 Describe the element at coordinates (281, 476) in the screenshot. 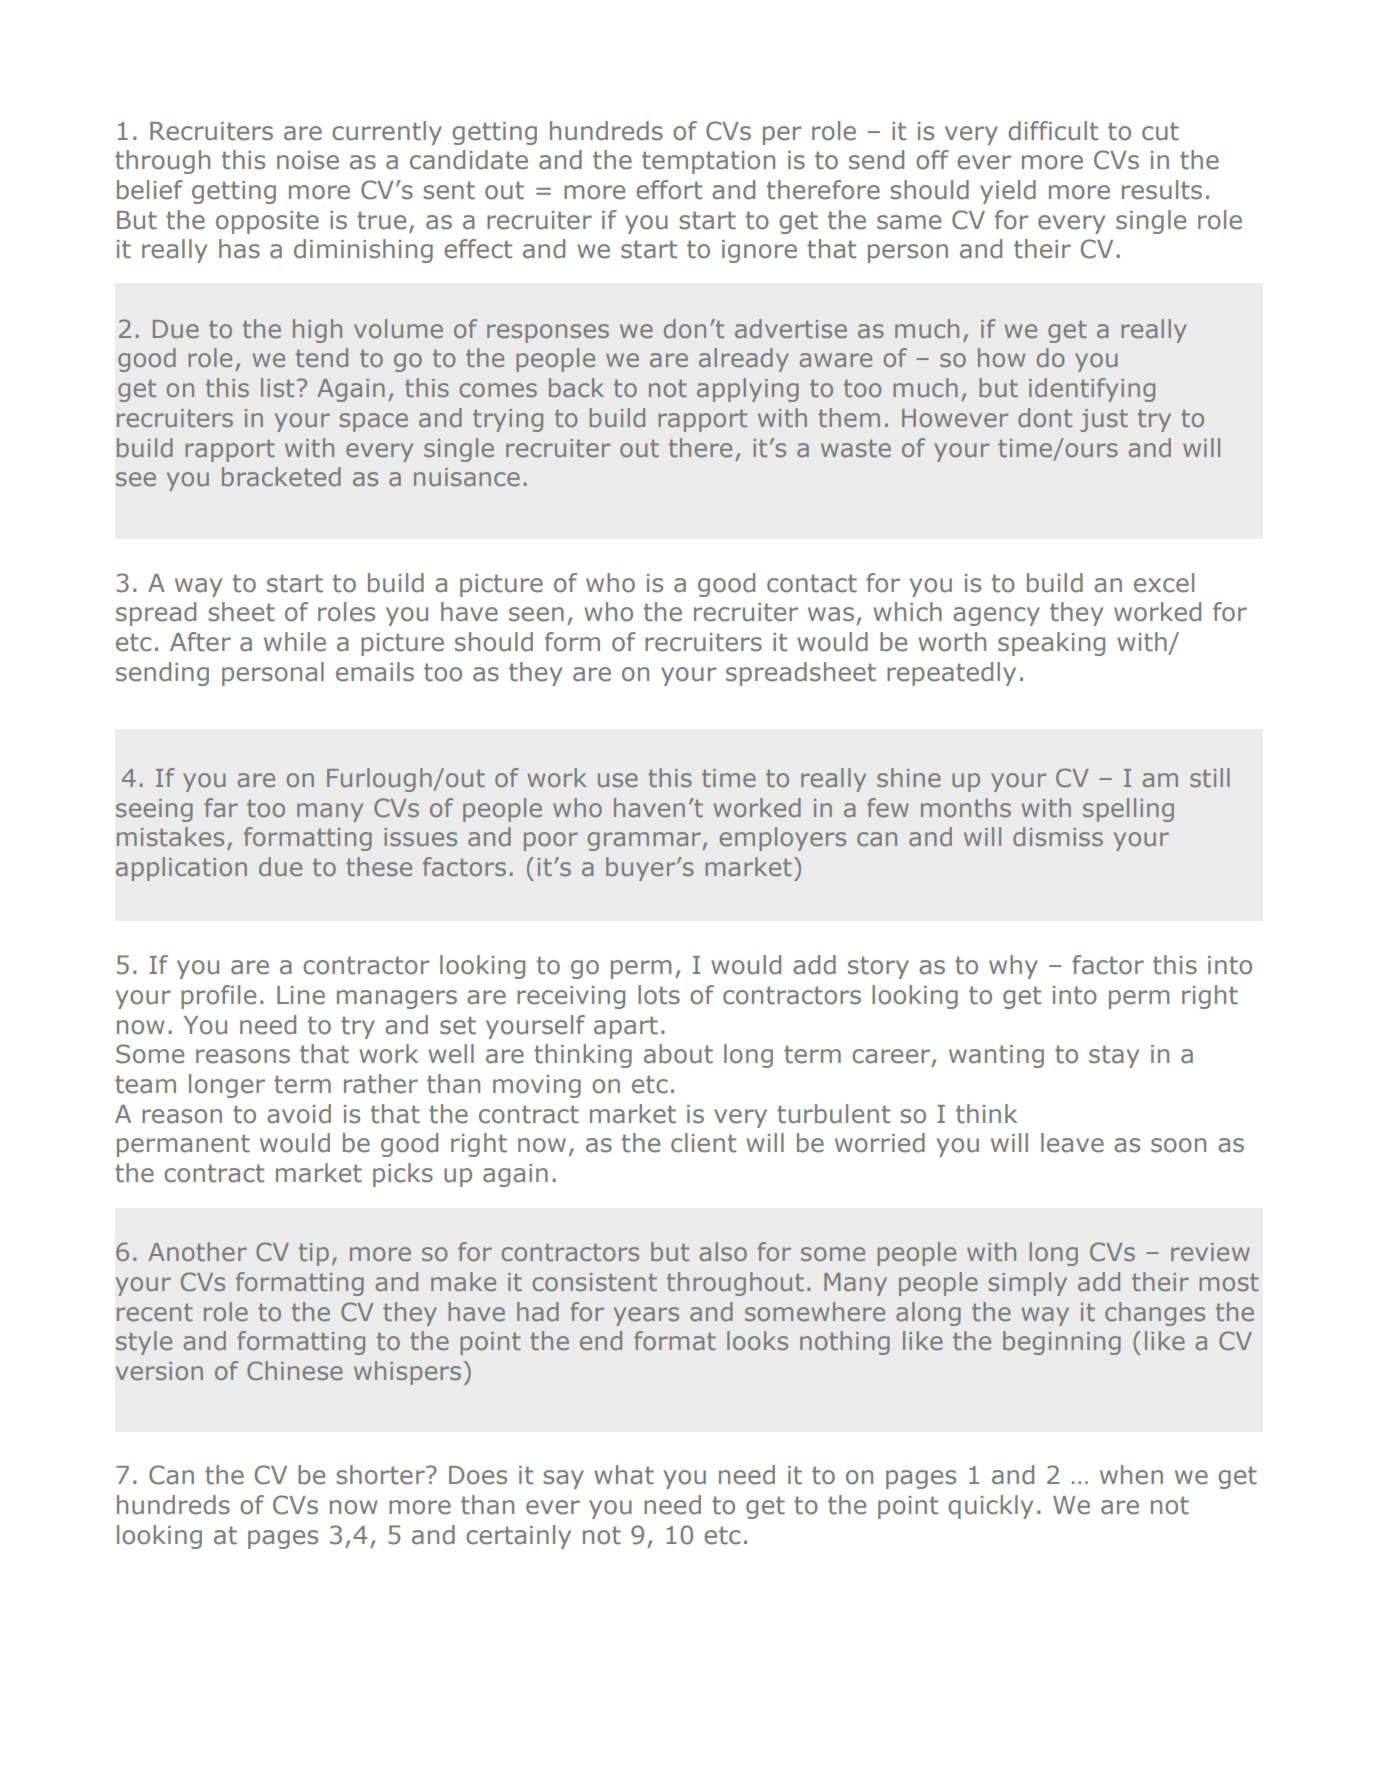

I see `bracketed` at that location.
